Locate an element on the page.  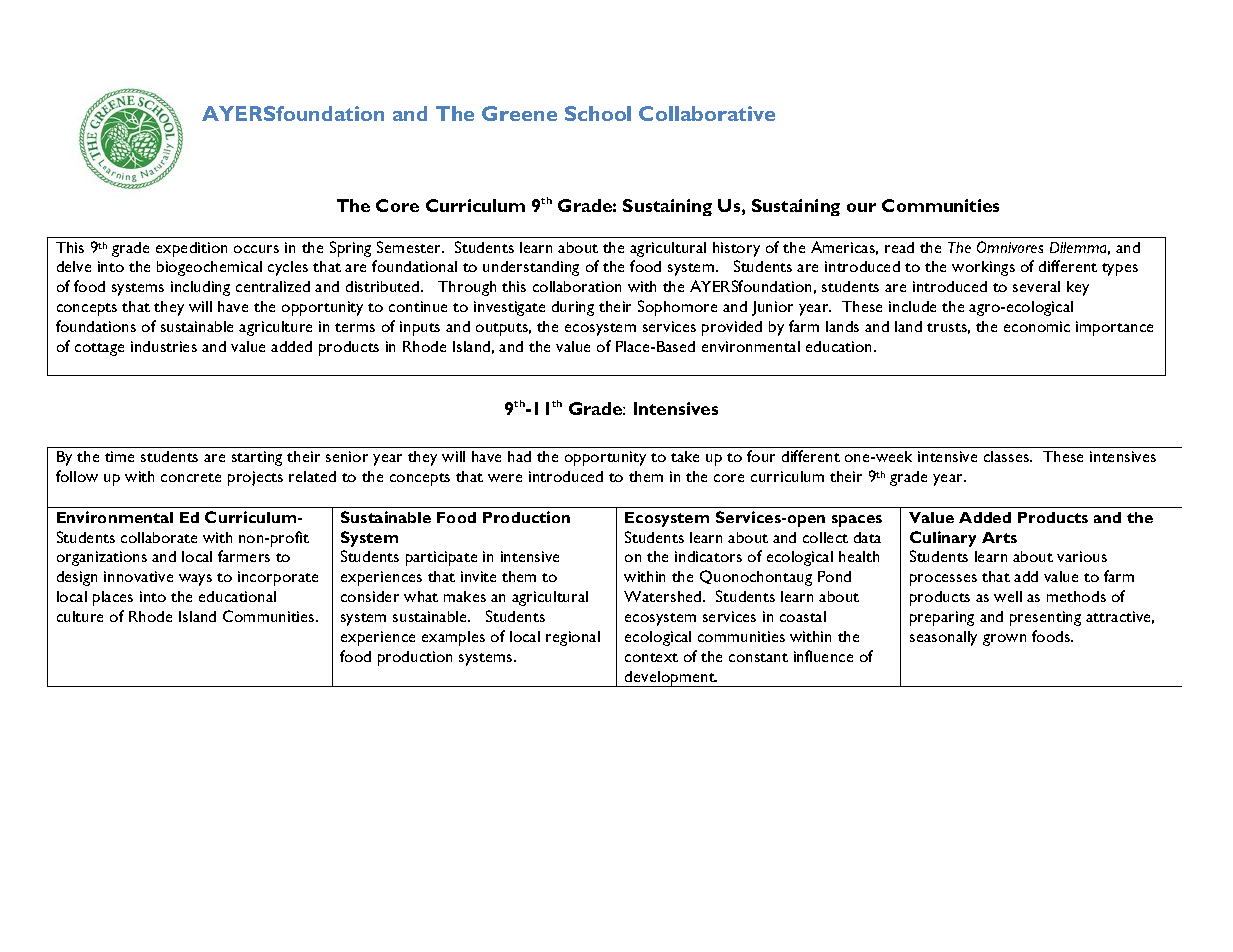
examples is located at coordinates (453, 638).
